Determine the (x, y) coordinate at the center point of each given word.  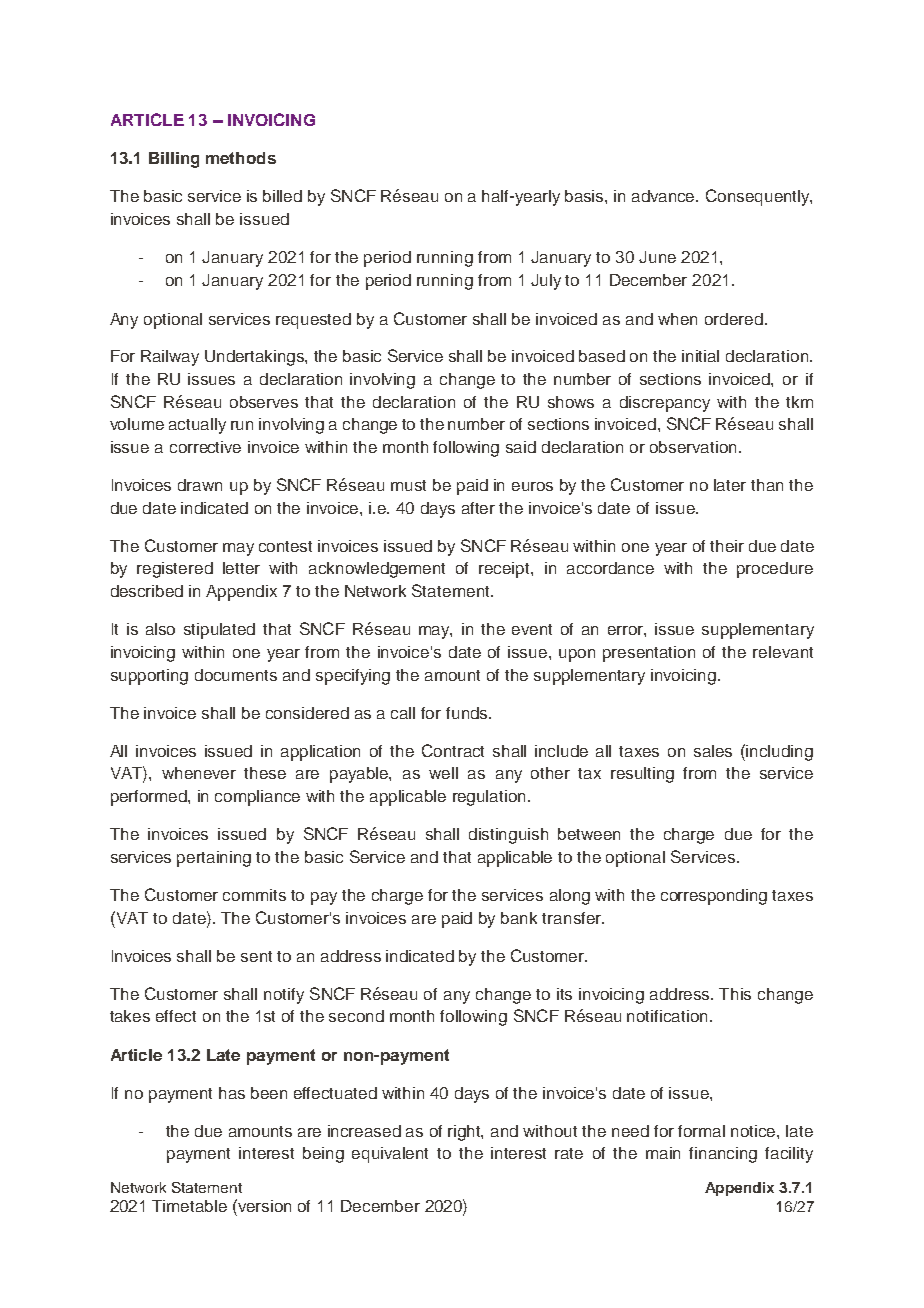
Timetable (189, 1206)
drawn (200, 485)
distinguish (508, 836)
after (478, 508)
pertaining (214, 859)
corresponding (714, 897)
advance (665, 196)
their (727, 546)
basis (585, 196)
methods (241, 158)
